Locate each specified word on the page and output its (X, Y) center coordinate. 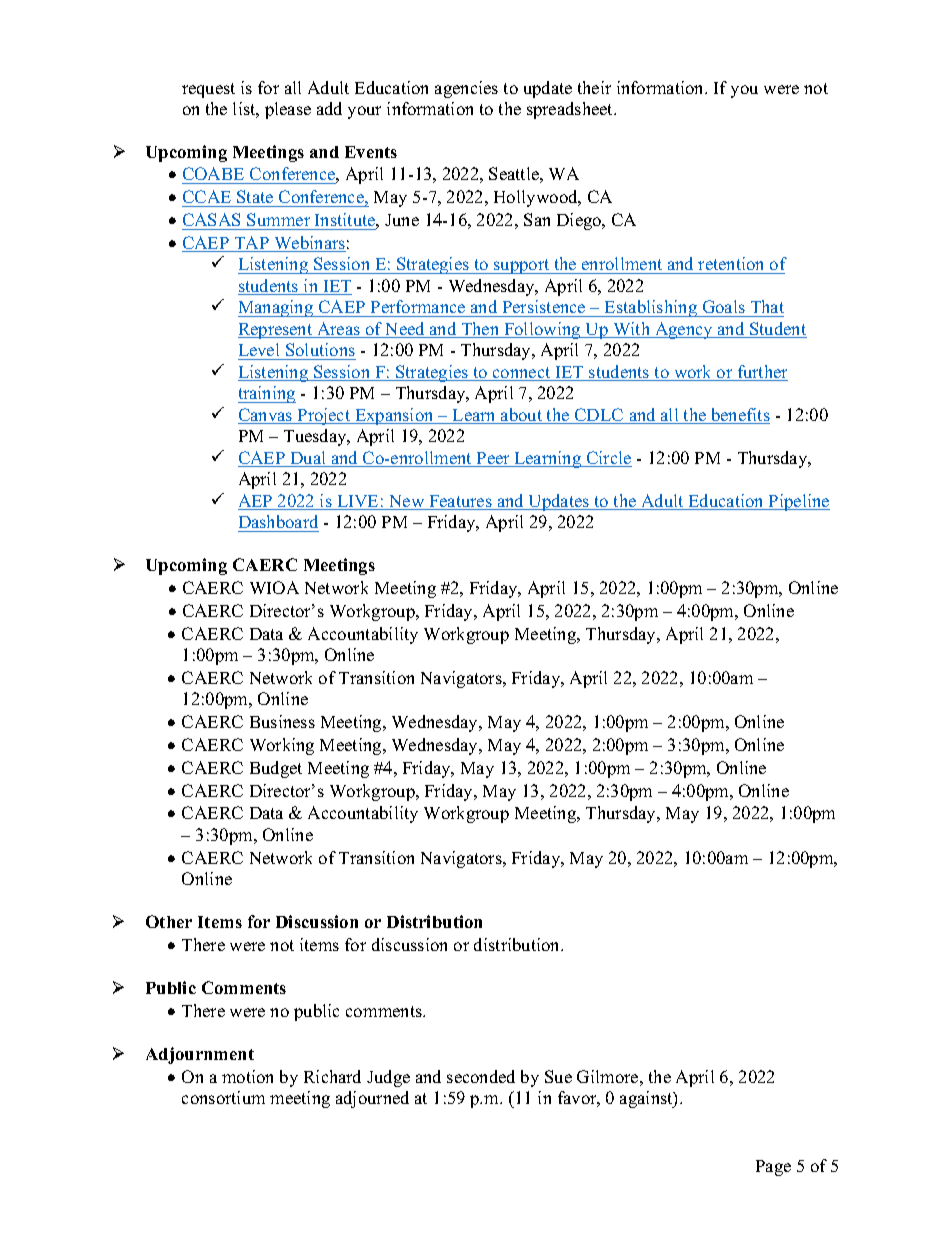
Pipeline (798, 502)
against (647, 1099)
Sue (558, 1076)
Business (282, 721)
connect (522, 374)
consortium (223, 1097)
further (761, 373)
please (288, 110)
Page (773, 1168)
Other (169, 921)
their (594, 87)
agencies (466, 89)
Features (460, 502)
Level (260, 351)
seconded (481, 1076)
